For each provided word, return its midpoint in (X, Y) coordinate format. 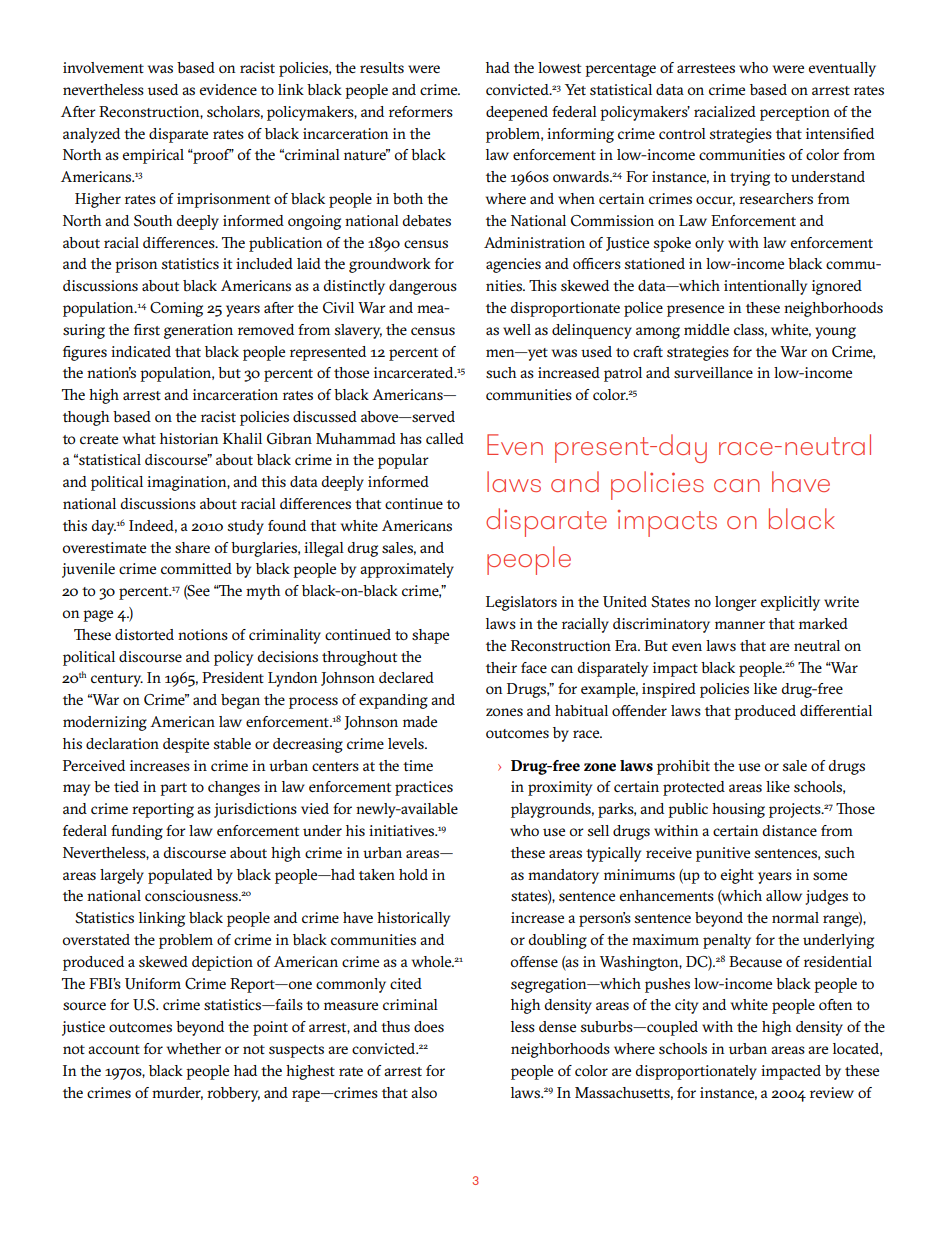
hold (413, 874)
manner (740, 625)
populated (180, 876)
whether (194, 1049)
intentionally (765, 287)
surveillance (713, 373)
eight (737, 876)
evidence (228, 89)
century (117, 680)
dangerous (423, 287)
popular (403, 461)
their (501, 668)
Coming (176, 309)
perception (795, 113)
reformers (421, 111)
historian (189, 439)
